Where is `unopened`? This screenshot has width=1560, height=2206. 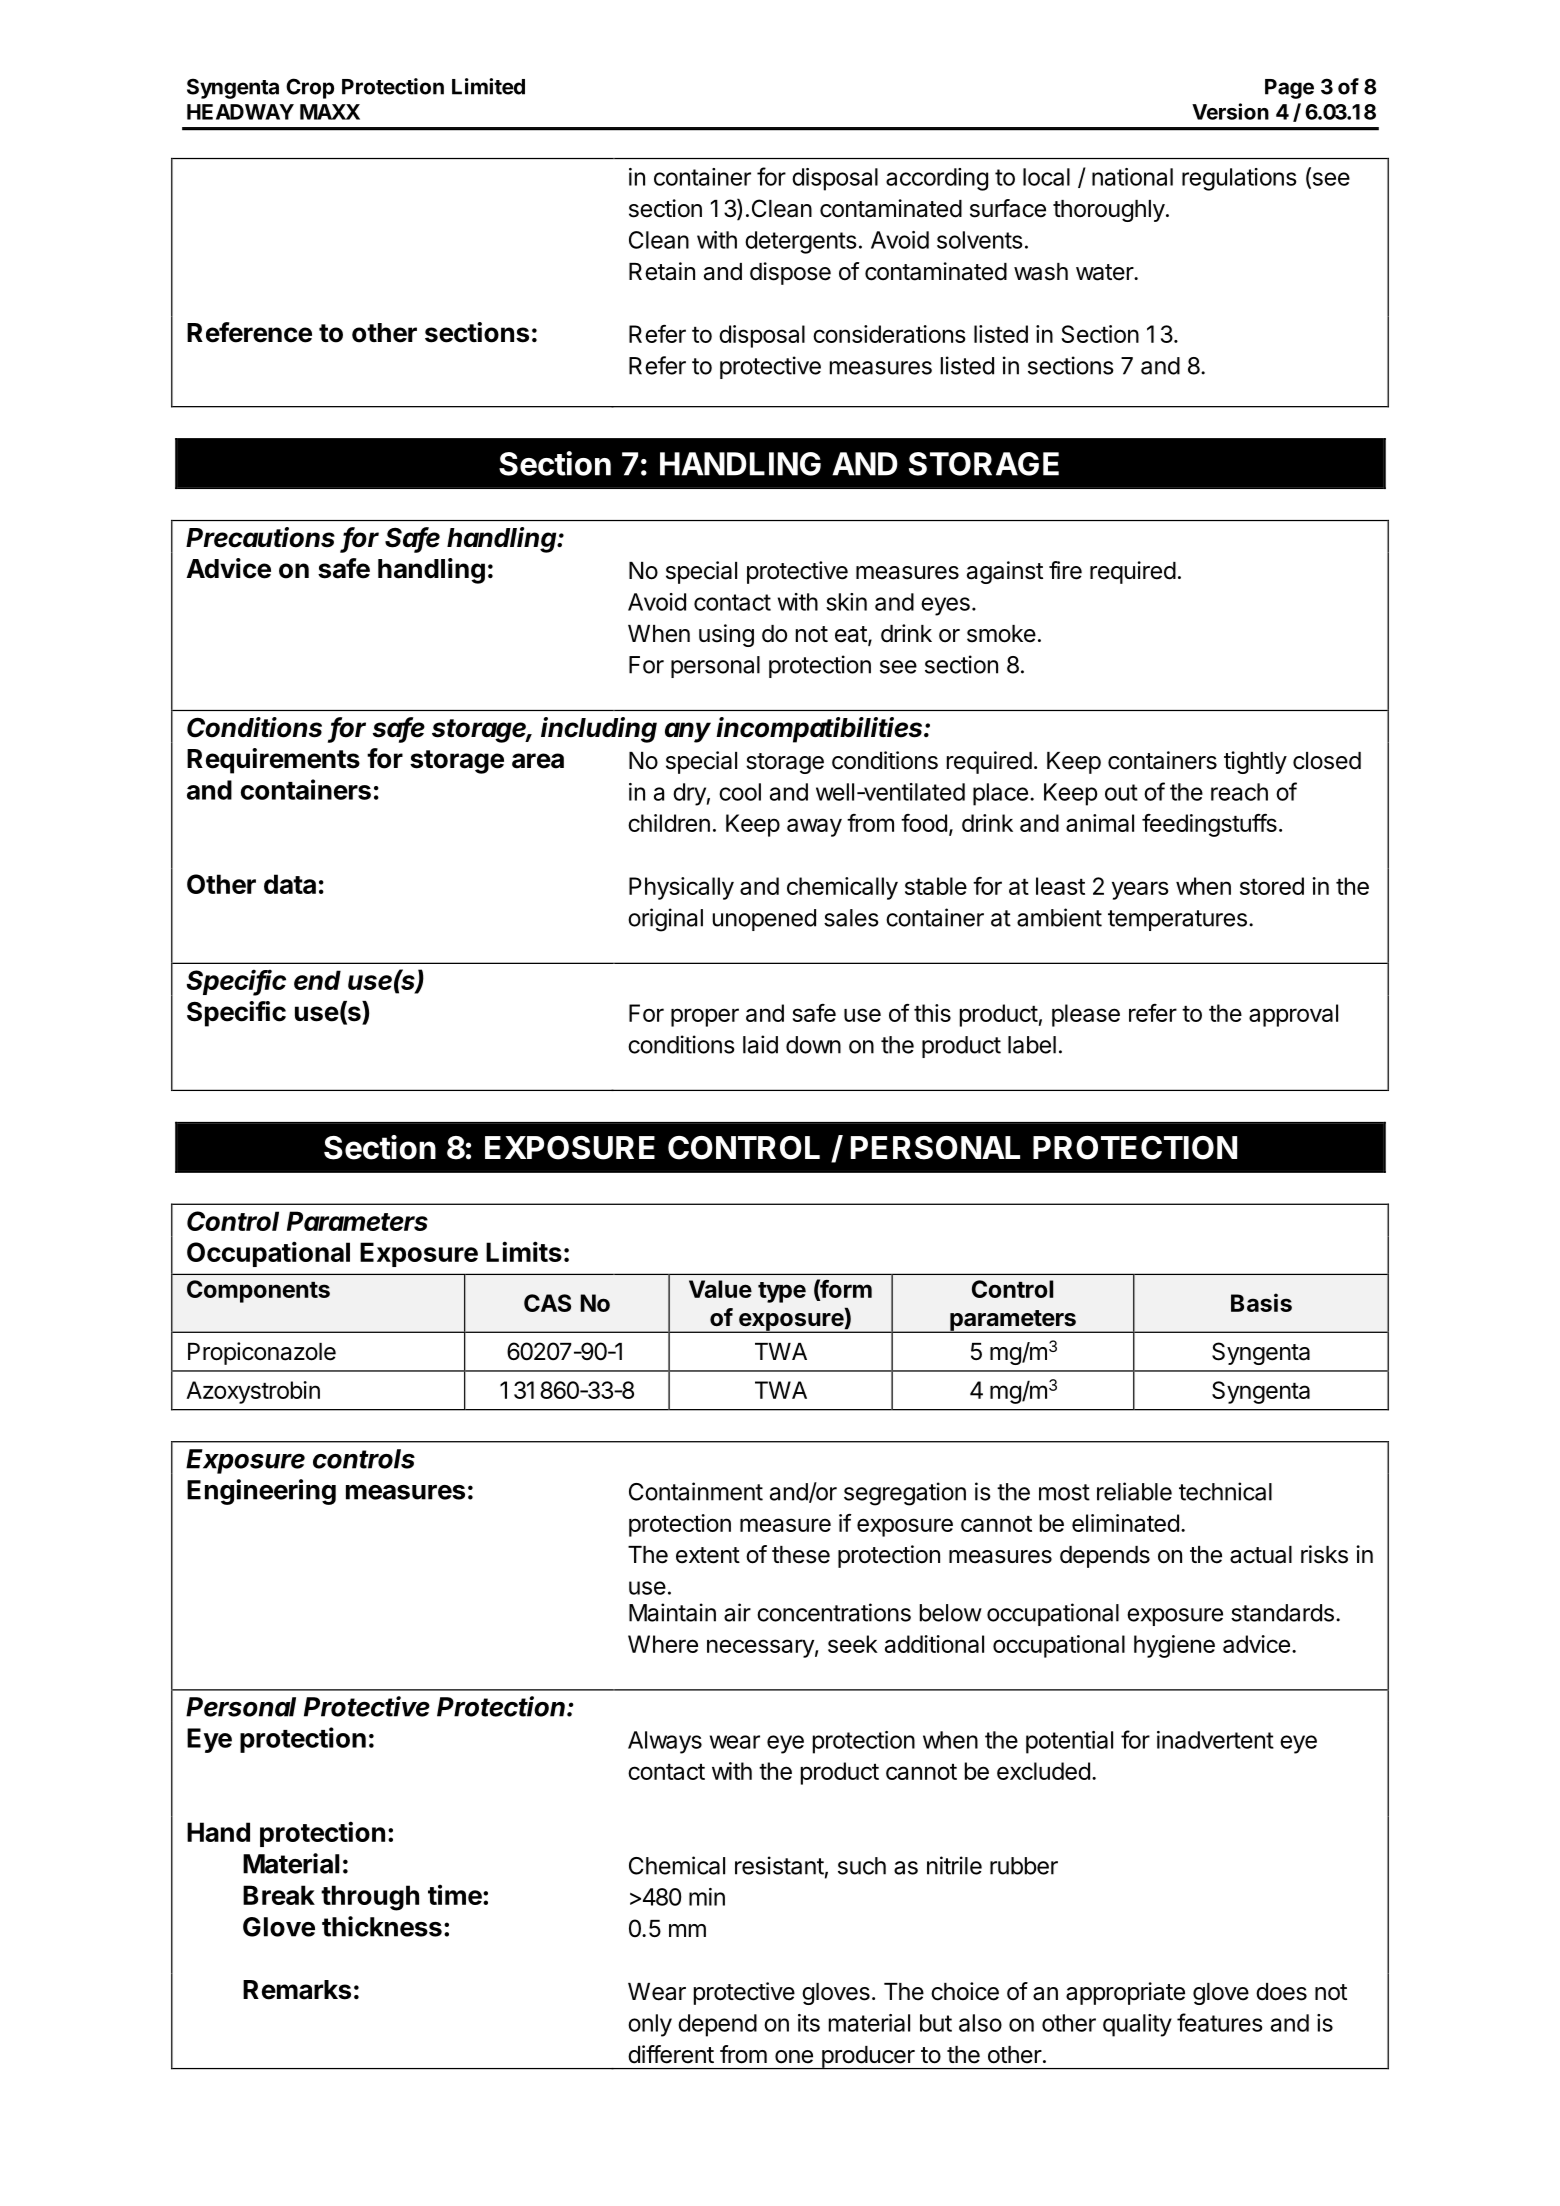
unopened is located at coordinates (764, 920).
